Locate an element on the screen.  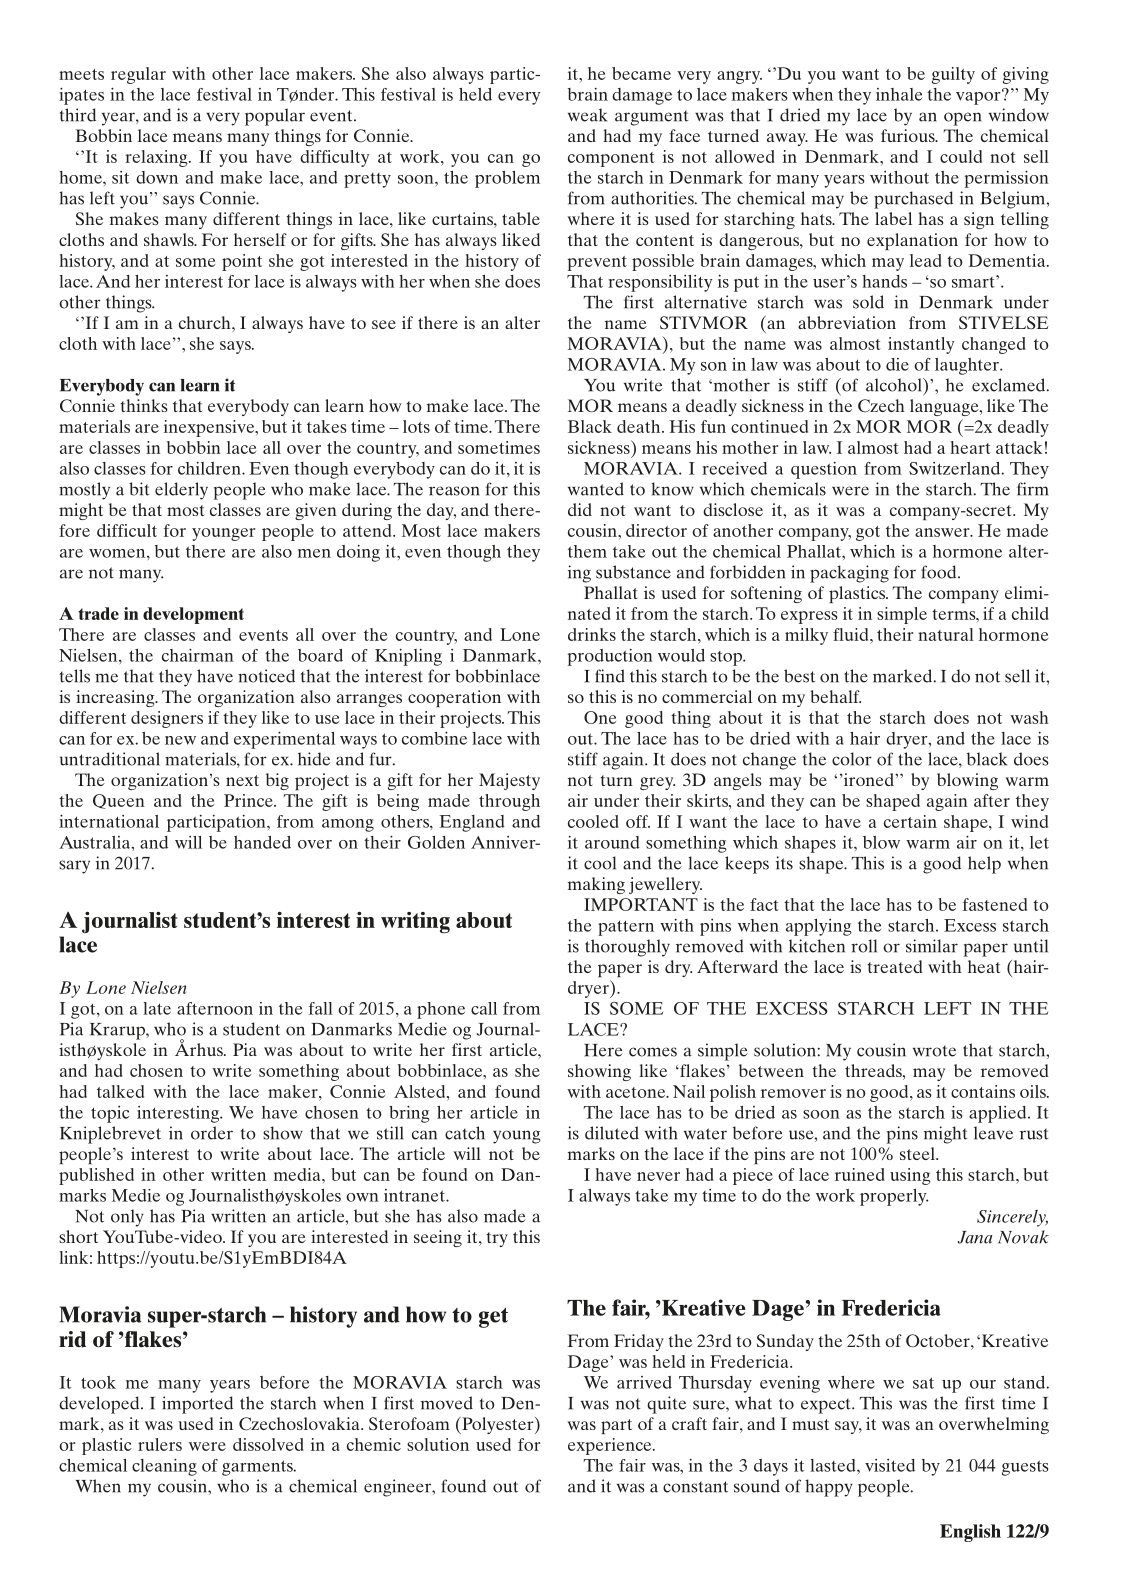
elderly is located at coordinates (181, 491).
